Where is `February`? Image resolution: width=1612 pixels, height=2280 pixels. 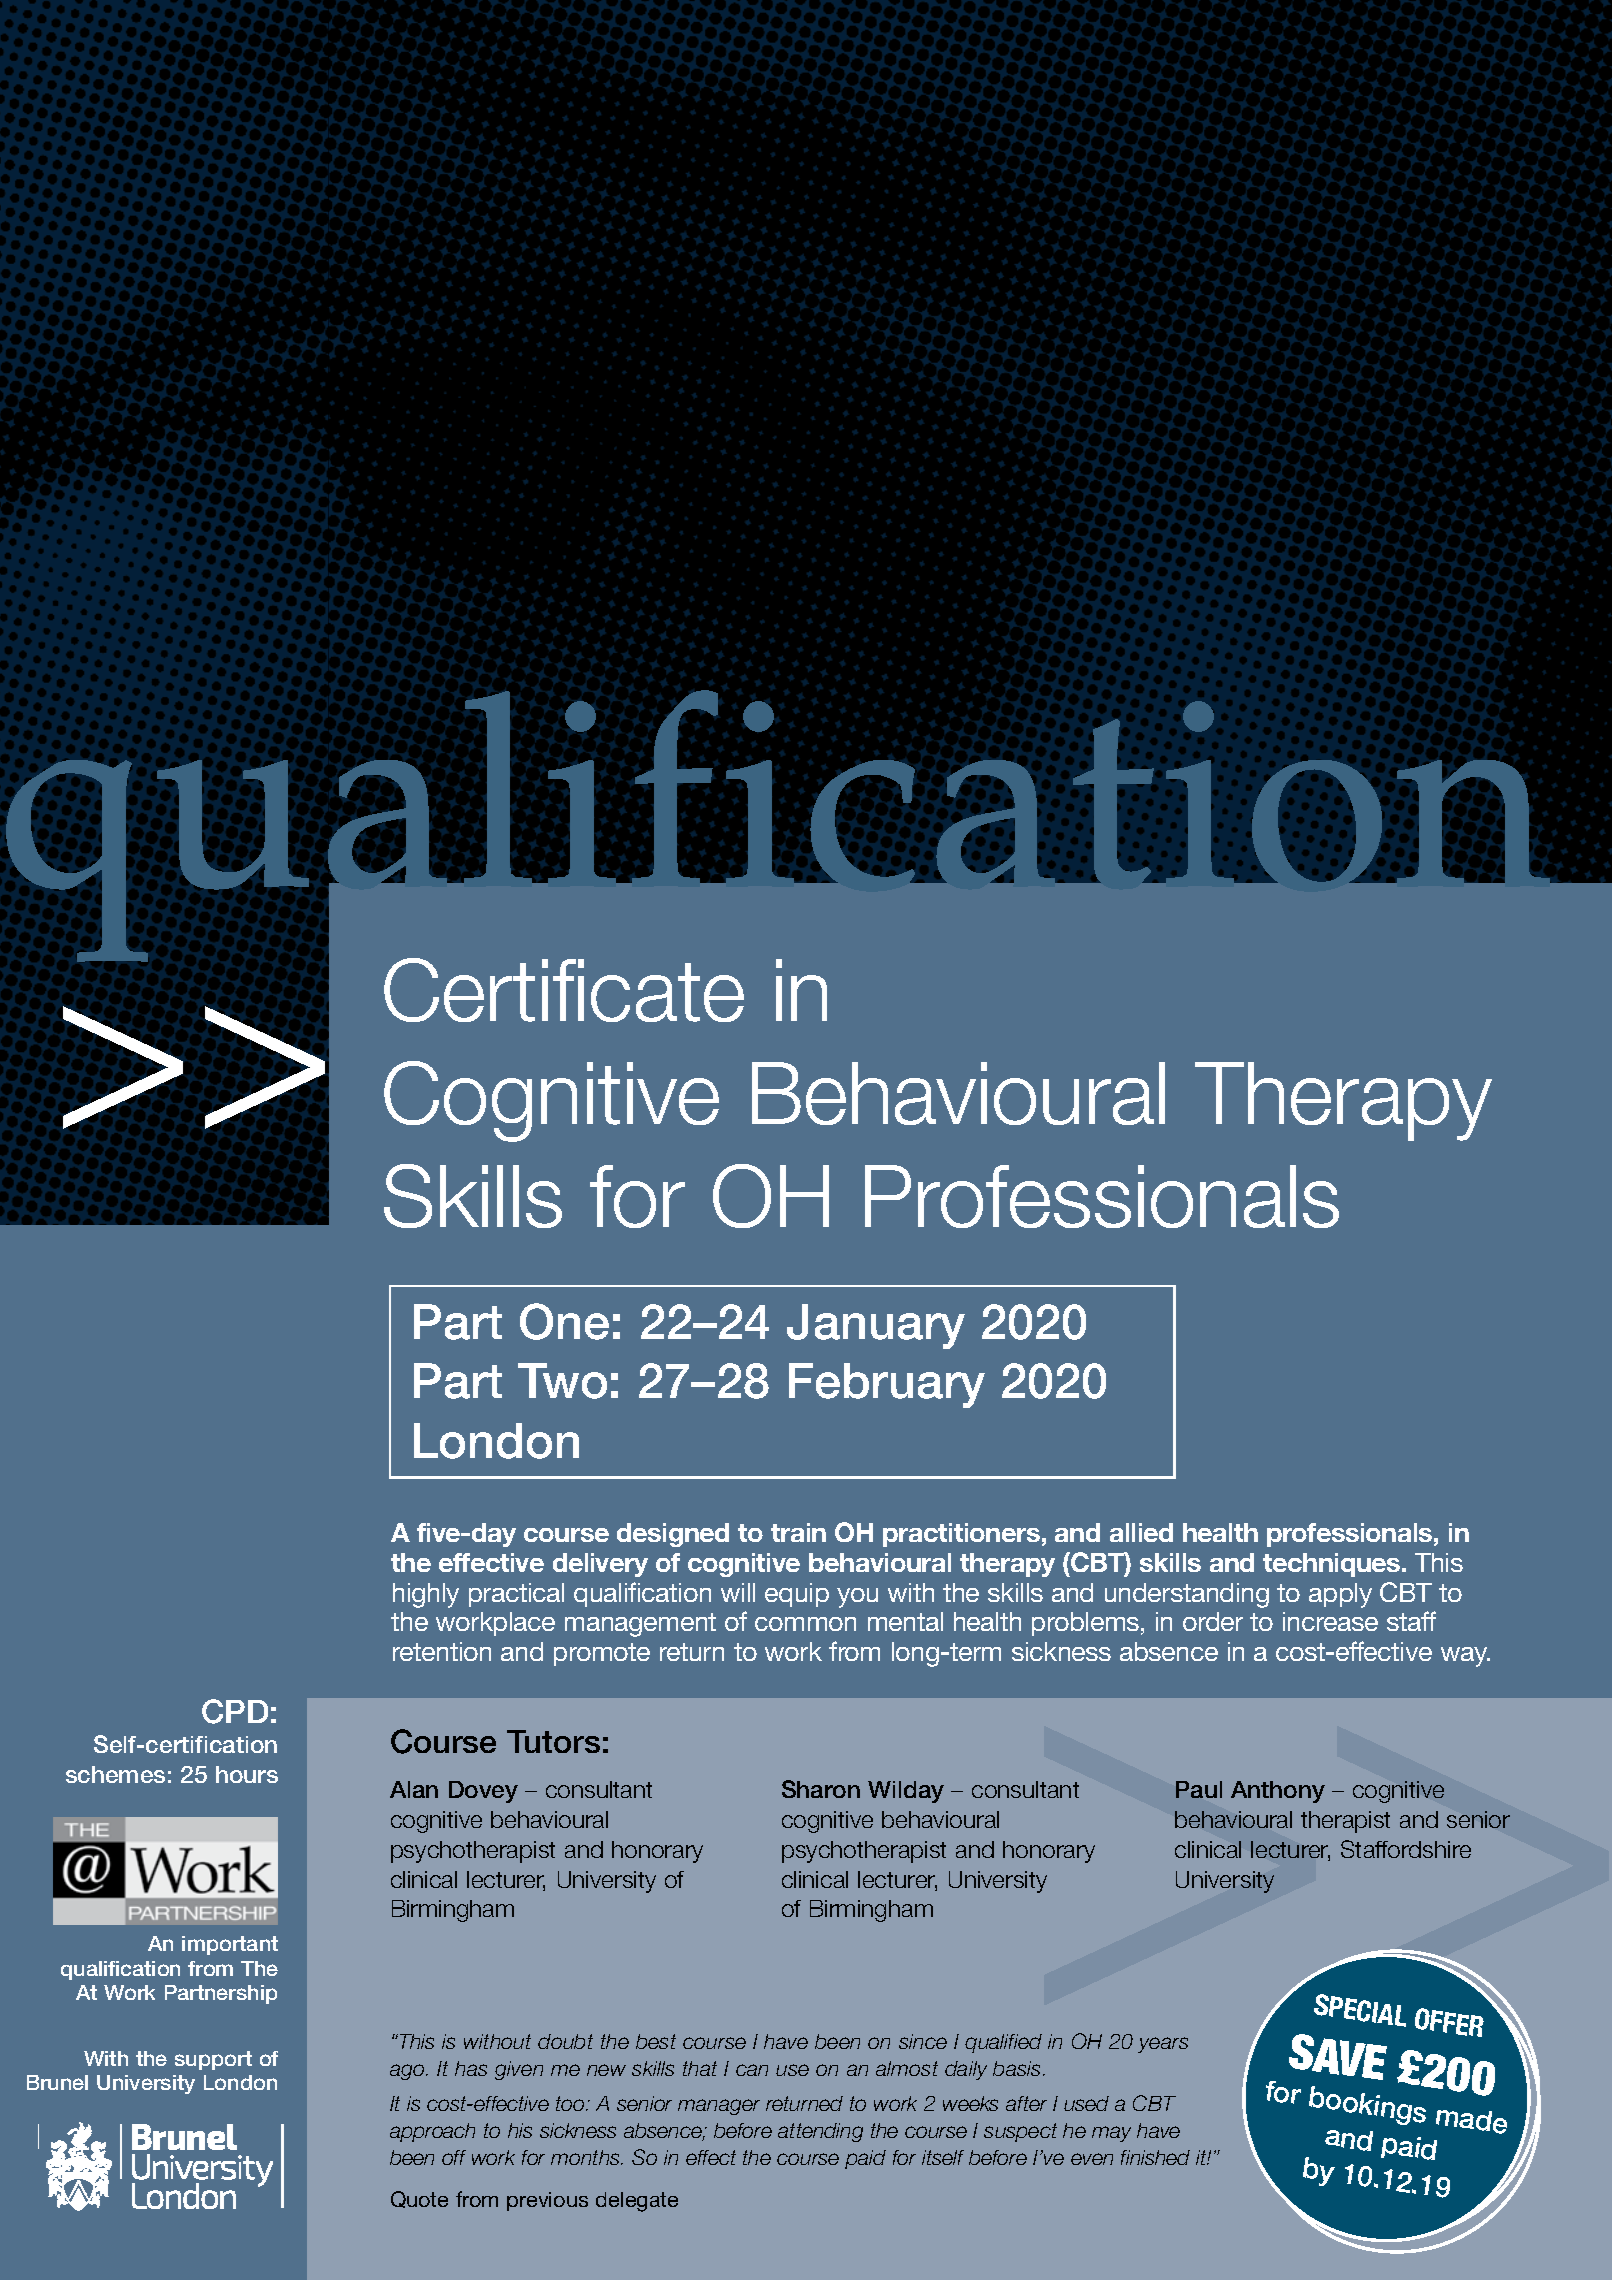
February is located at coordinates (887, 1385).
